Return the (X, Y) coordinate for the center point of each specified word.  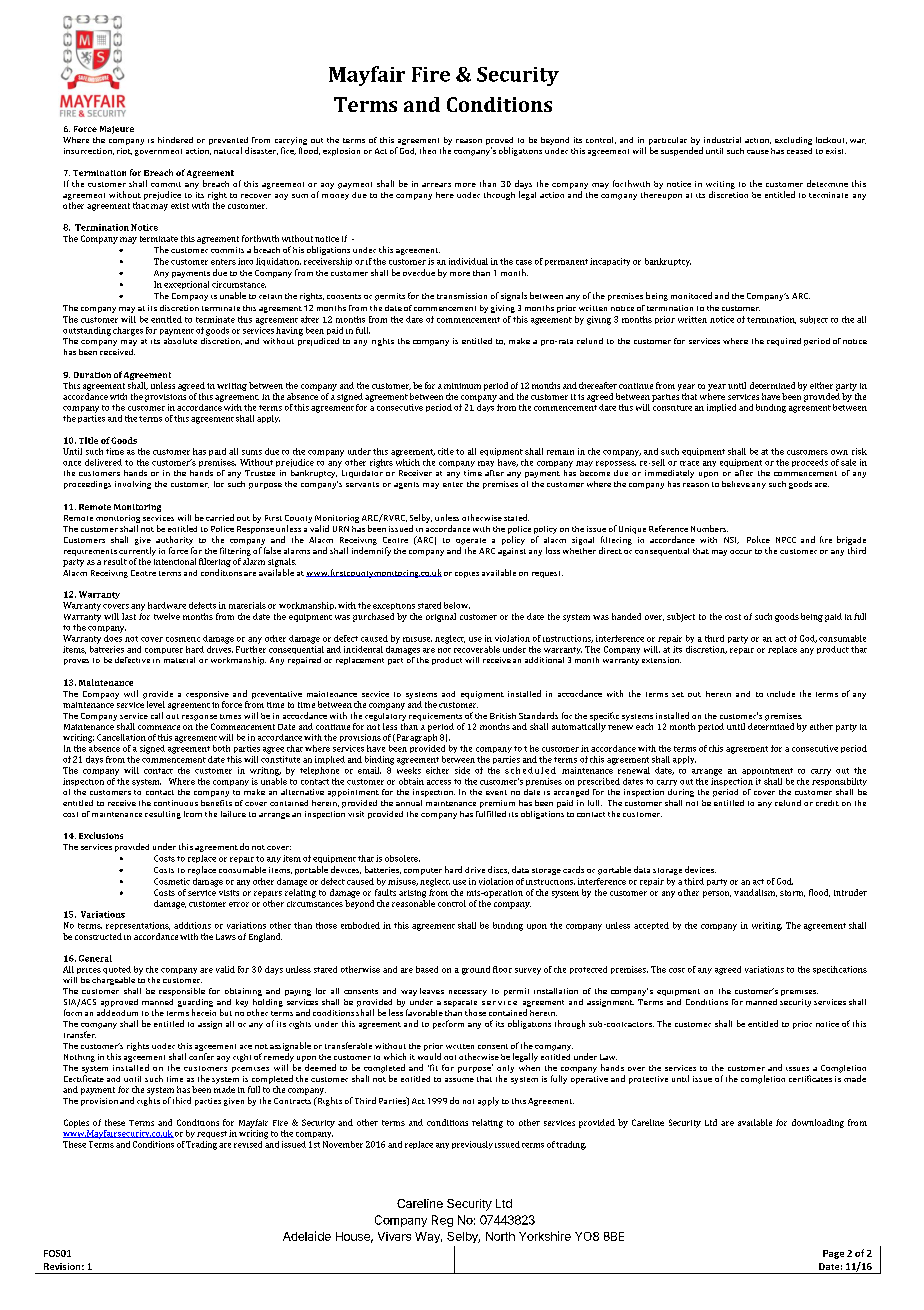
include (781, 694)
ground (476, 970)
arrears (436, 185)
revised (248, 1144)
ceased (799, 151)
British (503, 716)
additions (192, 925)
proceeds (810, 463)
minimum (462, 386)
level (156, 704)
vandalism (755, 893)
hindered (175, 140)
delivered (103, 462)
